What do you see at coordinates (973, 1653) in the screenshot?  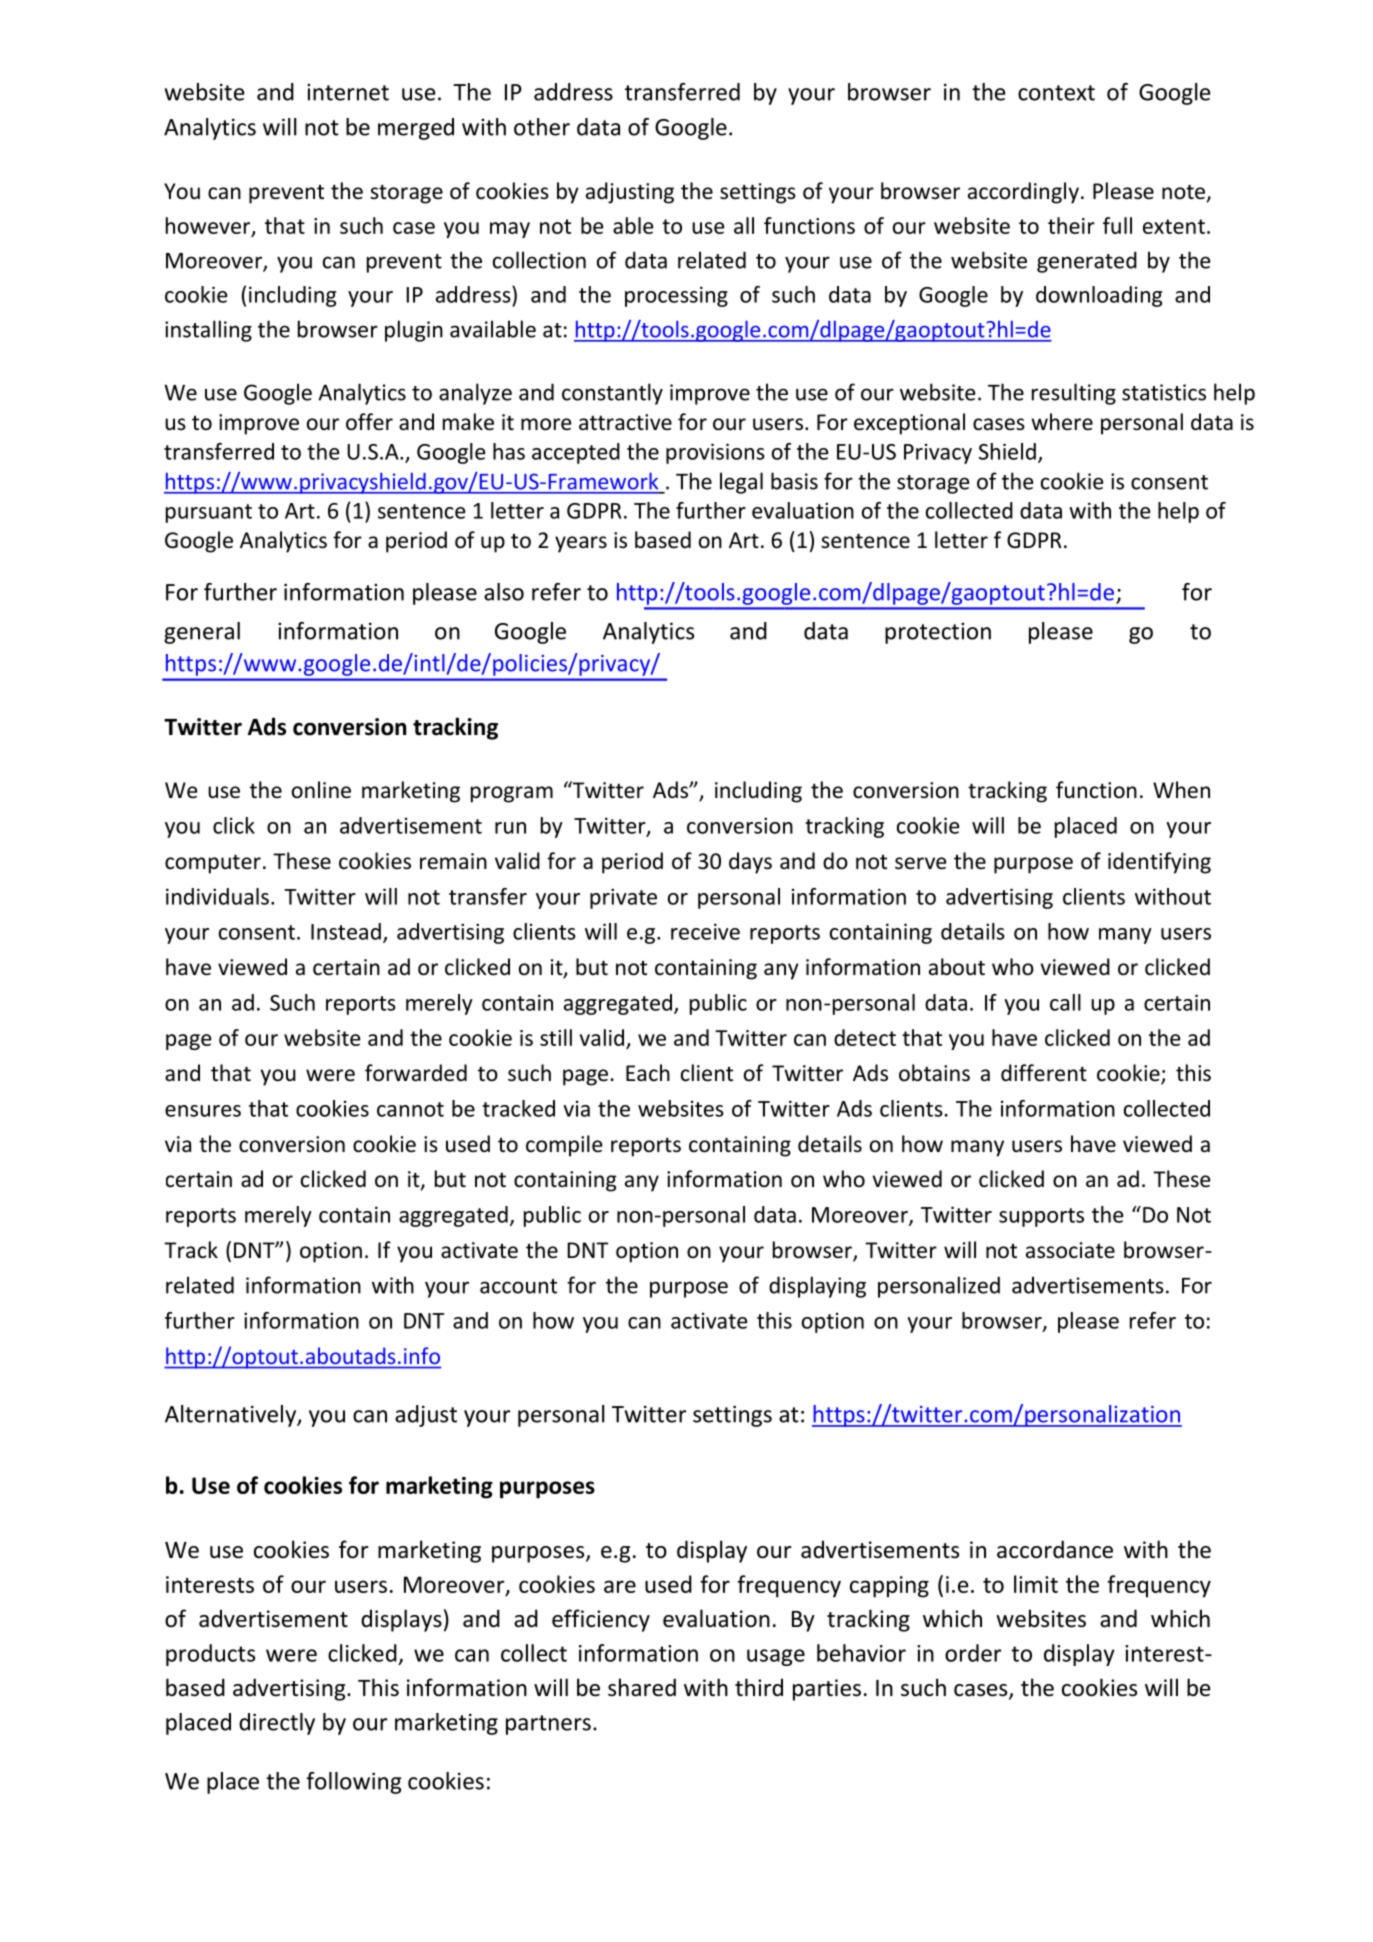 I see `order` at bounding box center [973, 1653].
